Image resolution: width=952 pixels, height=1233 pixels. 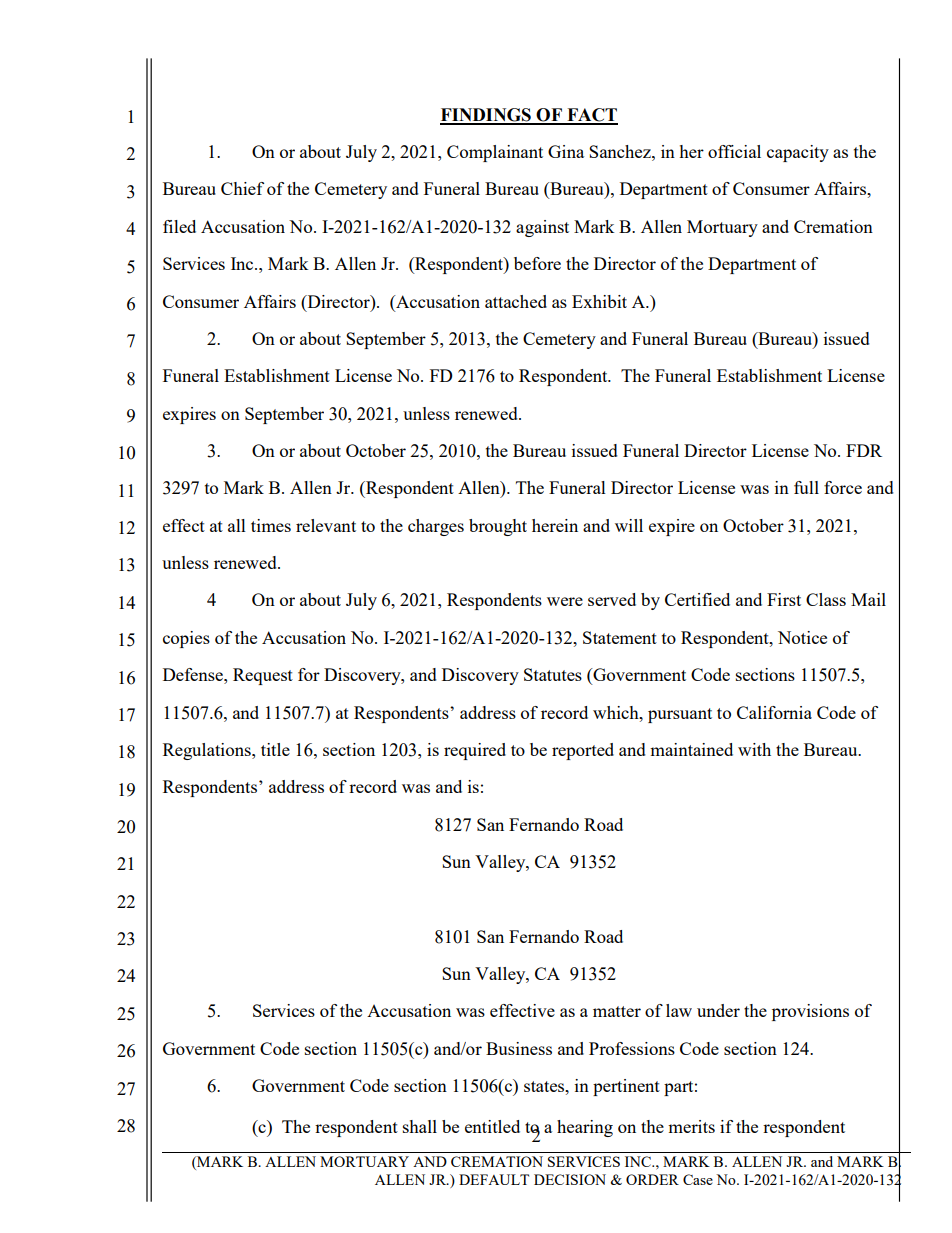 What do you see at coordinates (494, 1179) in the screenshot?
I see `DEFAULT` at bounding box center [494, 1179].
